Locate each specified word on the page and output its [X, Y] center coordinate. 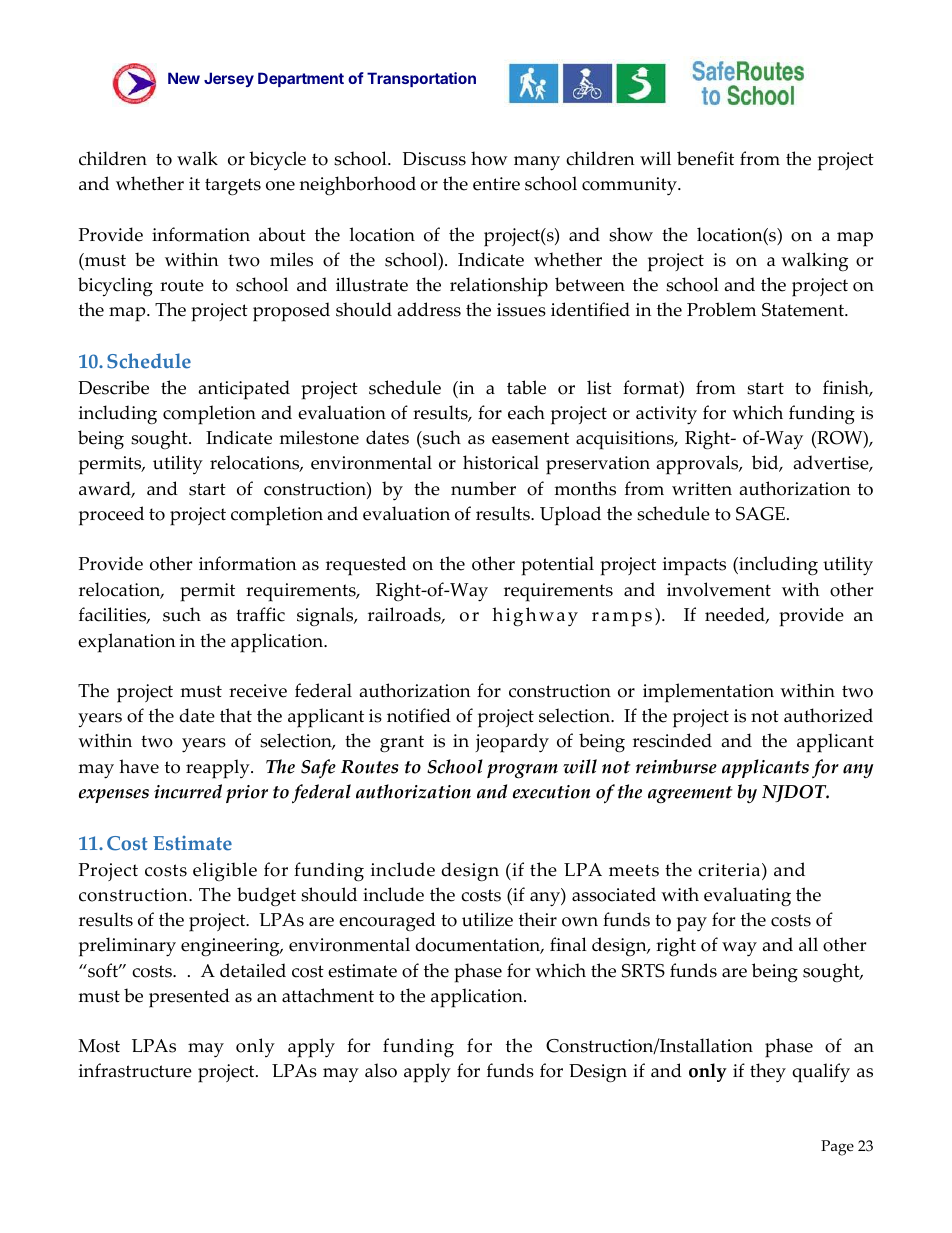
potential [557, 566]
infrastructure [135, 1070]
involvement [719, 589]
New [184, 78]
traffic [260, 614]
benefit [705, 158]
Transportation [421, 79]
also [381, 1070]
